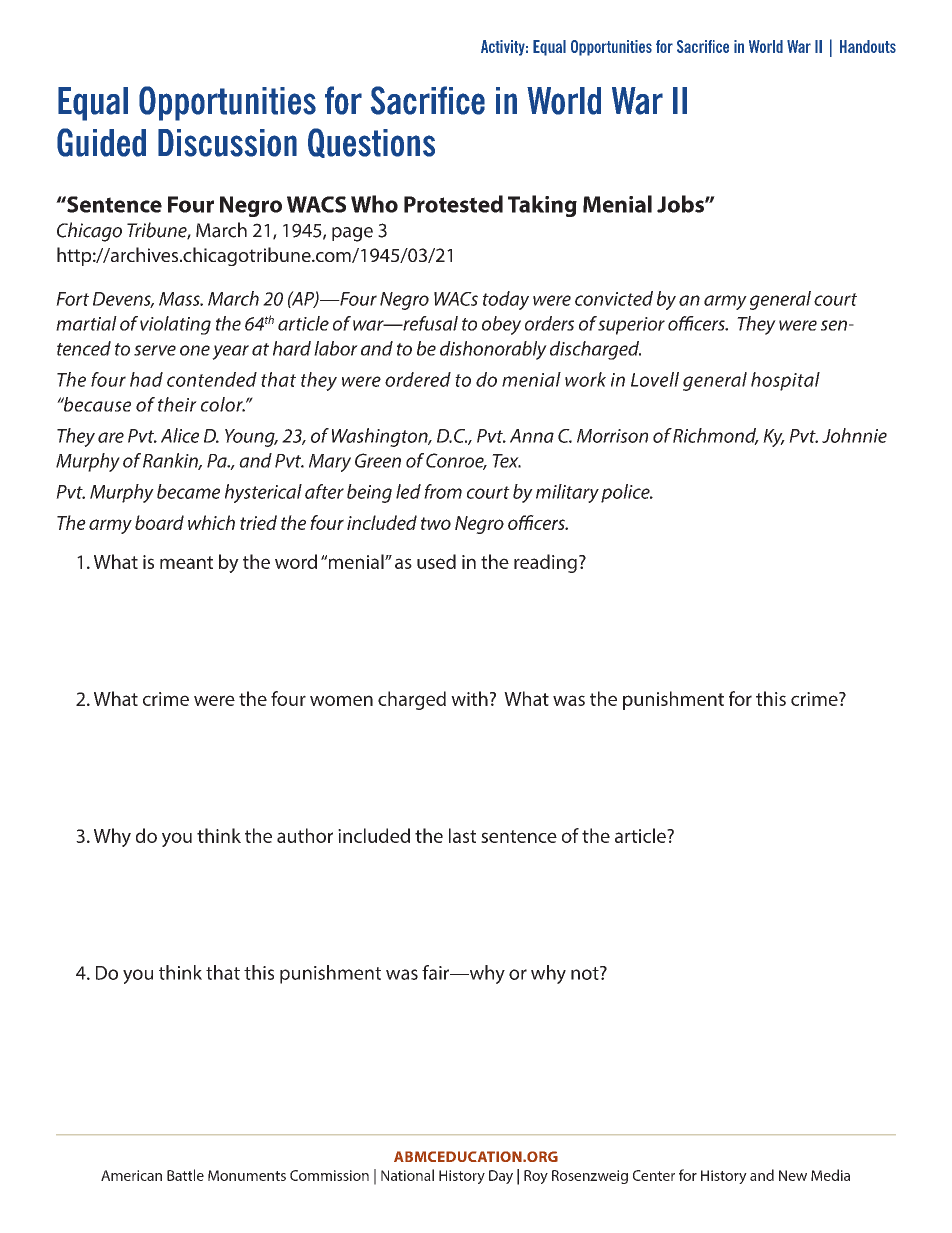 The width and height of the screenshot is (952, 1233). I want to click on today, so click(506, 300).
